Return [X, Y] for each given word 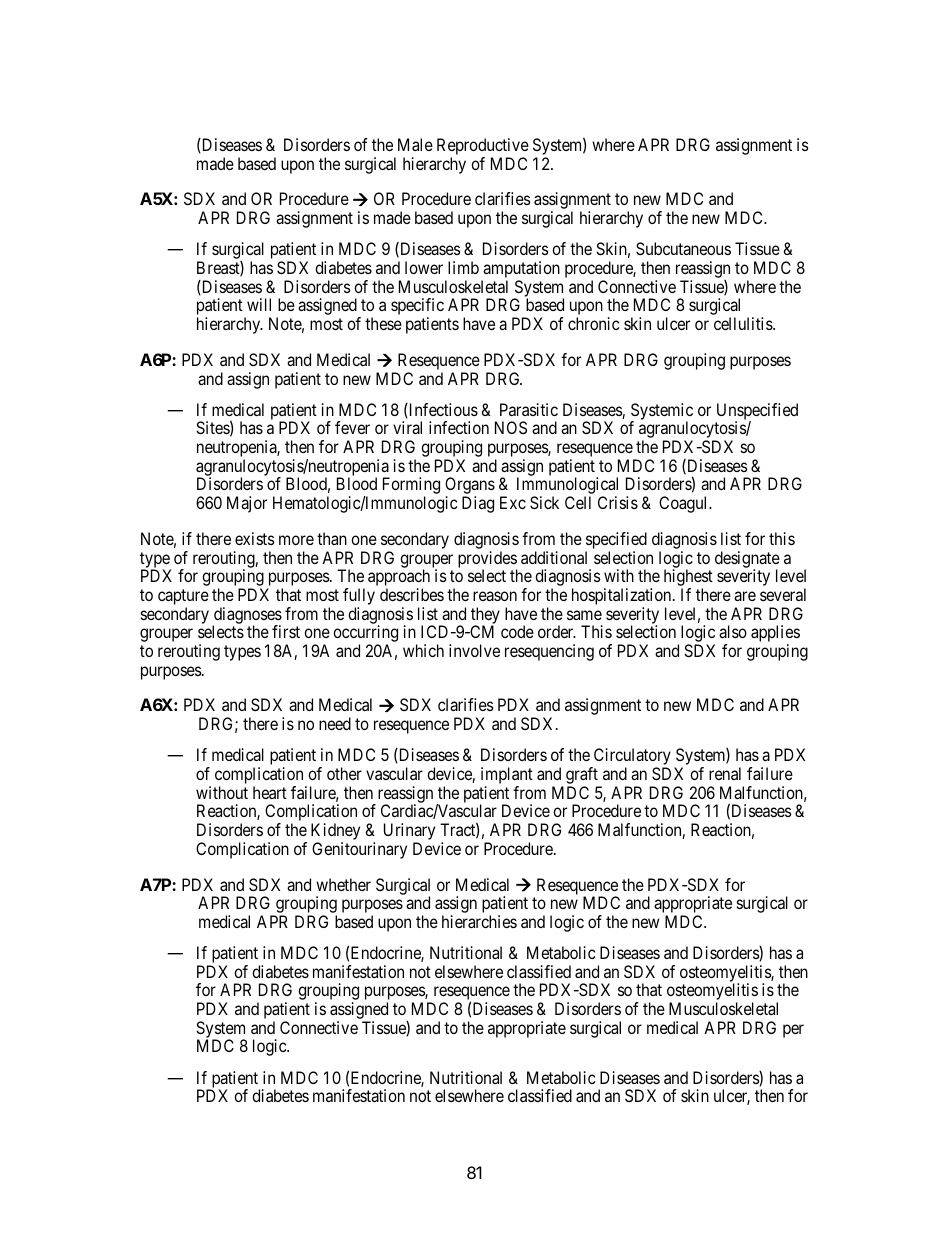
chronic [593, 323]
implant [507, 777]
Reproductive [483, 148]
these [383, 323]
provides [487, 560]
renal [725, 773]
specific [417, 308]
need [335, 723]
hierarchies [479, 921]
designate [747, 560]
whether [343, 884]
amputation [520, 271]
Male [415, 144]
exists [255, 538]
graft [583, 777]
